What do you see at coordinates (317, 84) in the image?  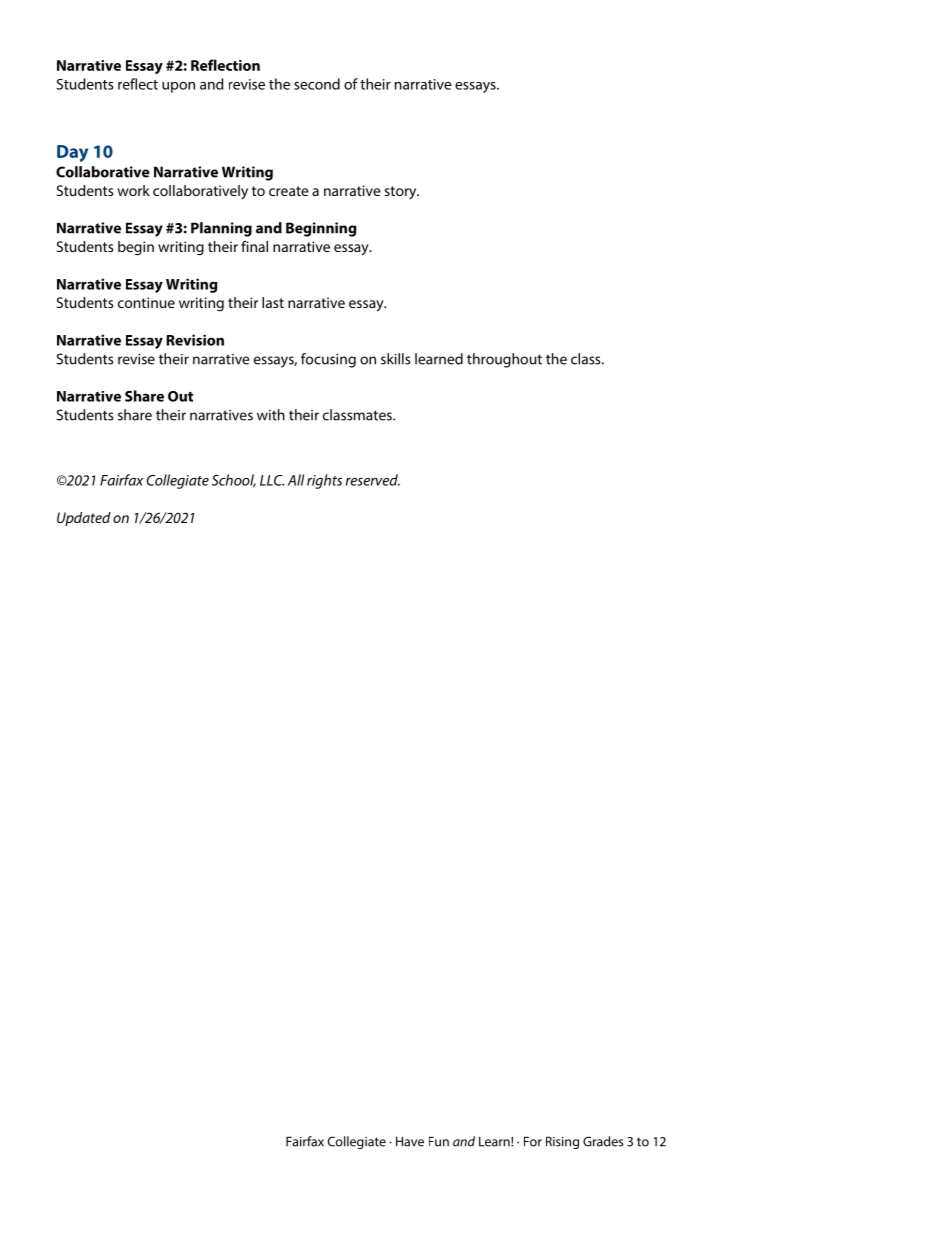 I see `second` at bounding box center [317, 84].
